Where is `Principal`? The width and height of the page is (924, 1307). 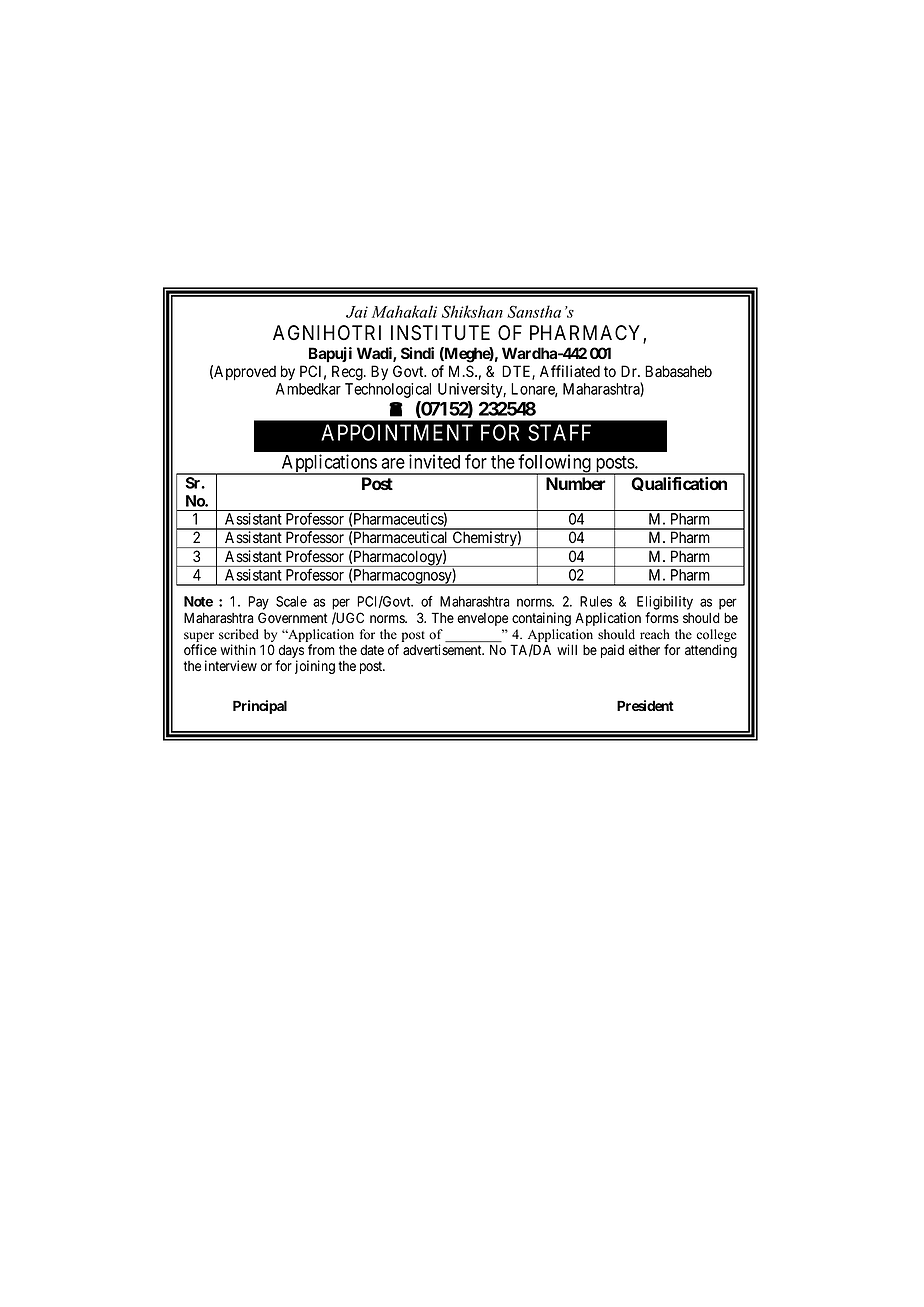
Principal is located at coordinates (260, 707).
